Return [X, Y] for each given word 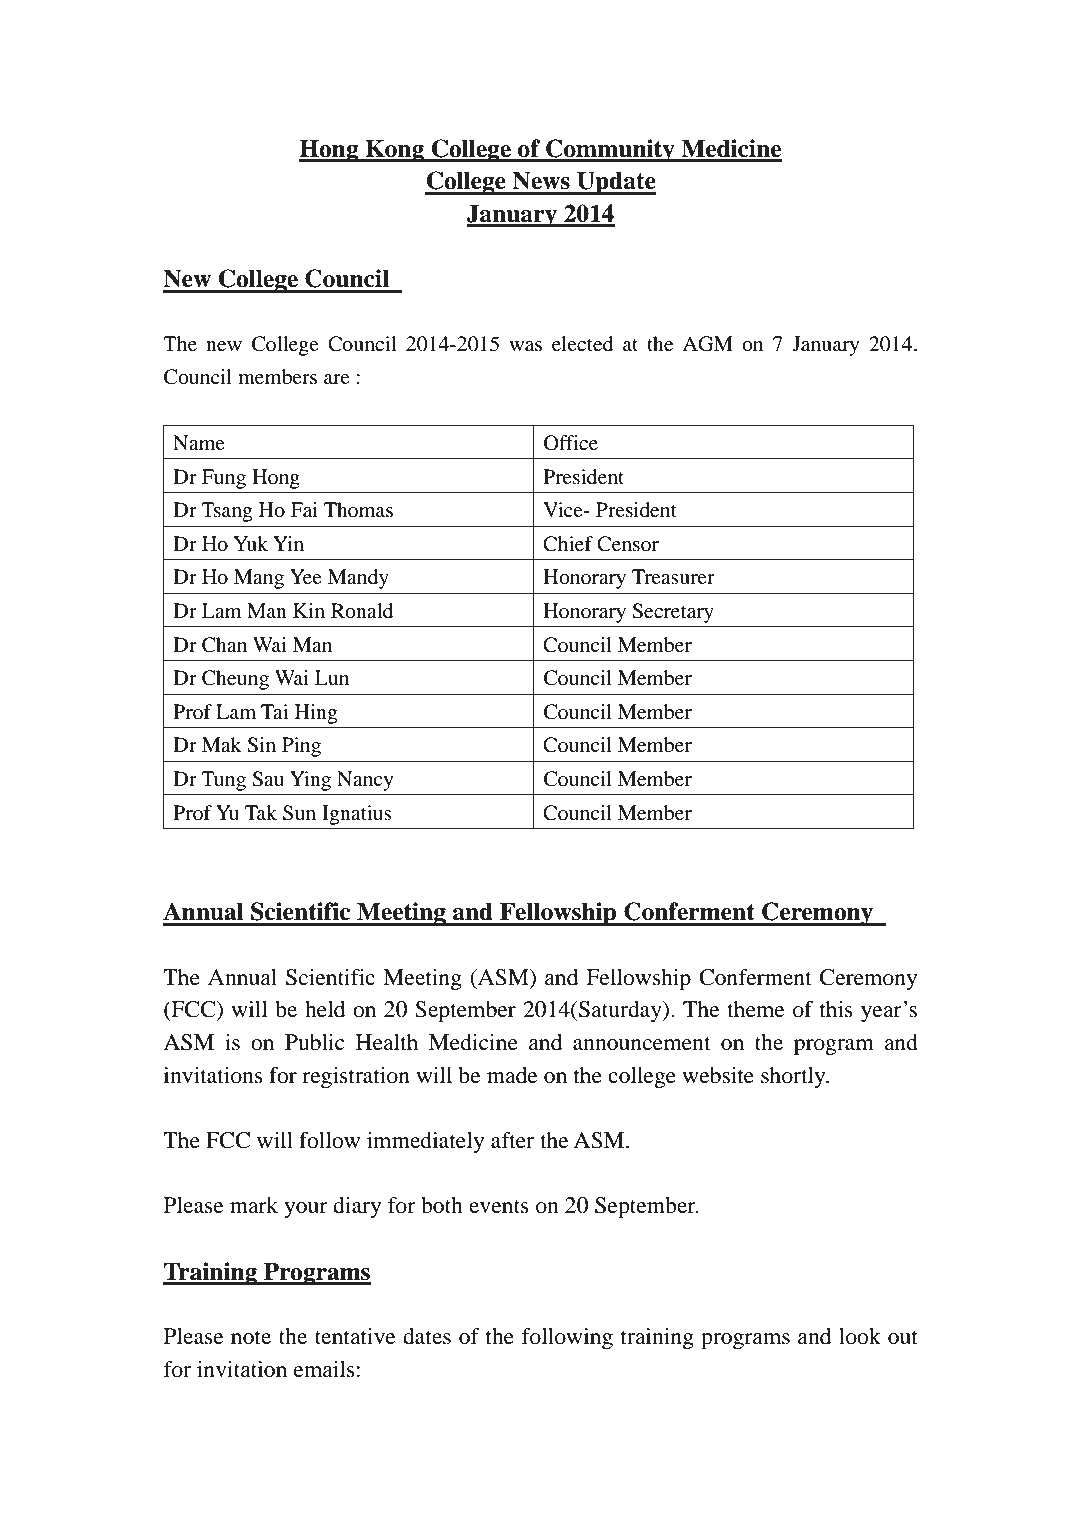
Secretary [673, 613]
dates [427, 1336]
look [860, 1336]
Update [615, 183]
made [512, 1075]
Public [314, 1042]
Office [571, 443]
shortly [794, 1077]
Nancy [365, 781]
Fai [304, 510]
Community [610, 150]
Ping [301, 747]
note [251, 1337]
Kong [394, 151]
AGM [707, 344]
